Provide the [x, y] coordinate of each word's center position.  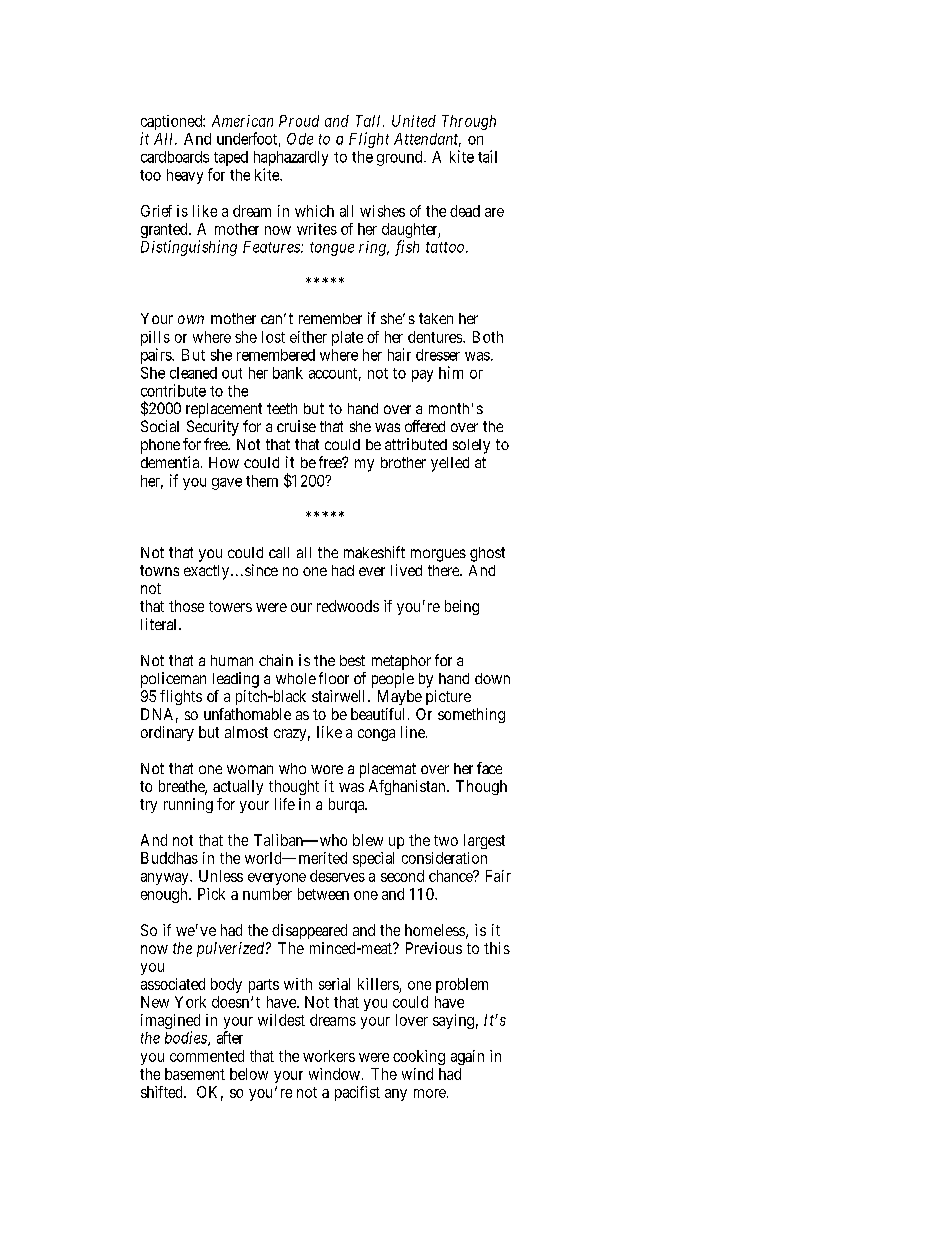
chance [451, 876]
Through [469, 122]
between [323, 894]
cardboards [175, 157]
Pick [211, 894]
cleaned [193, 373]
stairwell [340, 696]
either [308, 337]
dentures [436, 337]
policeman [173, 680]
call [279, 552]
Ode [300, 139]
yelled [450, 464]
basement [195, 1074]
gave [227, 484]
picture [448, 697]
